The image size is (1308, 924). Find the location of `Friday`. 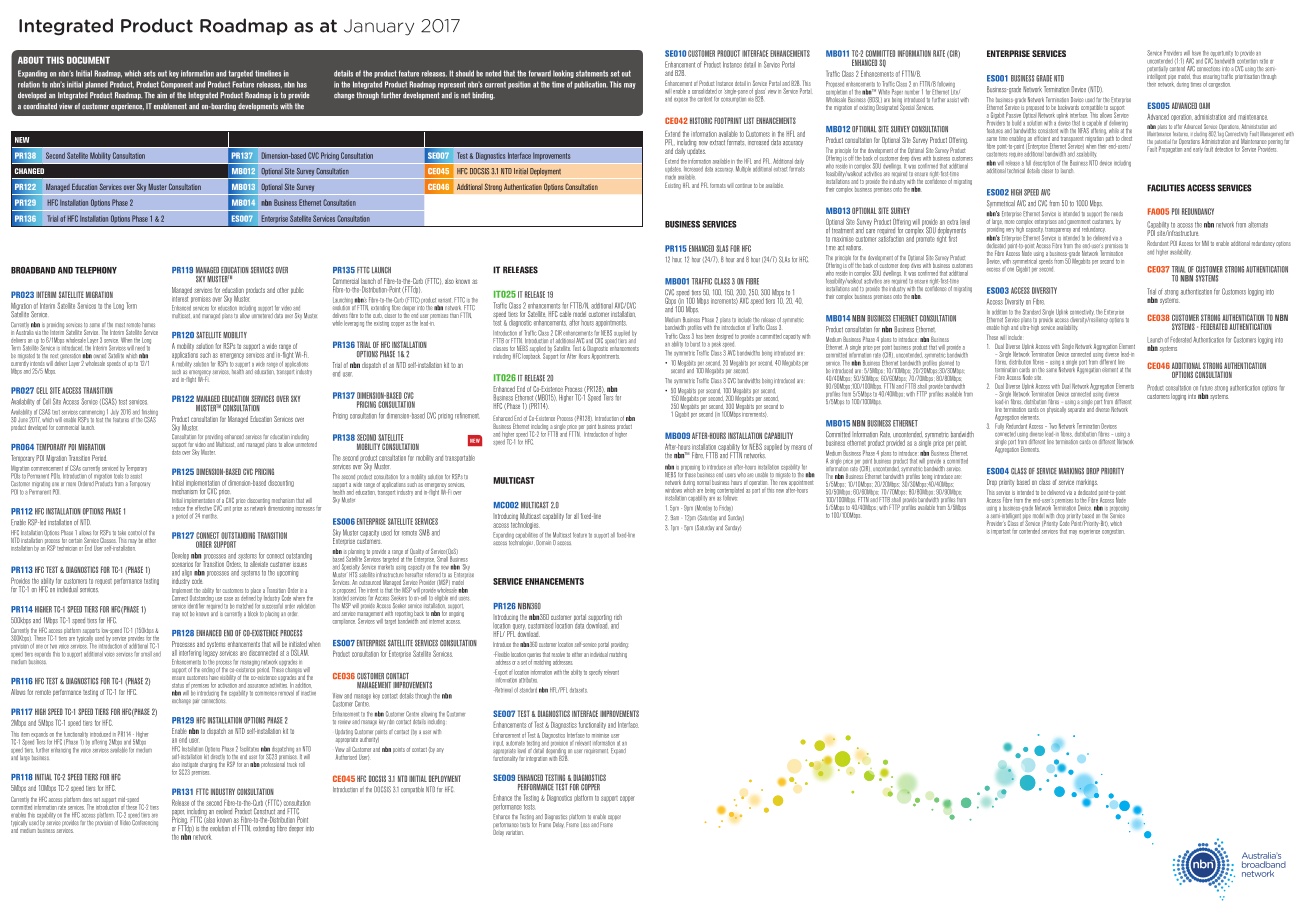

Friday is located at coordinates (726, 508).
